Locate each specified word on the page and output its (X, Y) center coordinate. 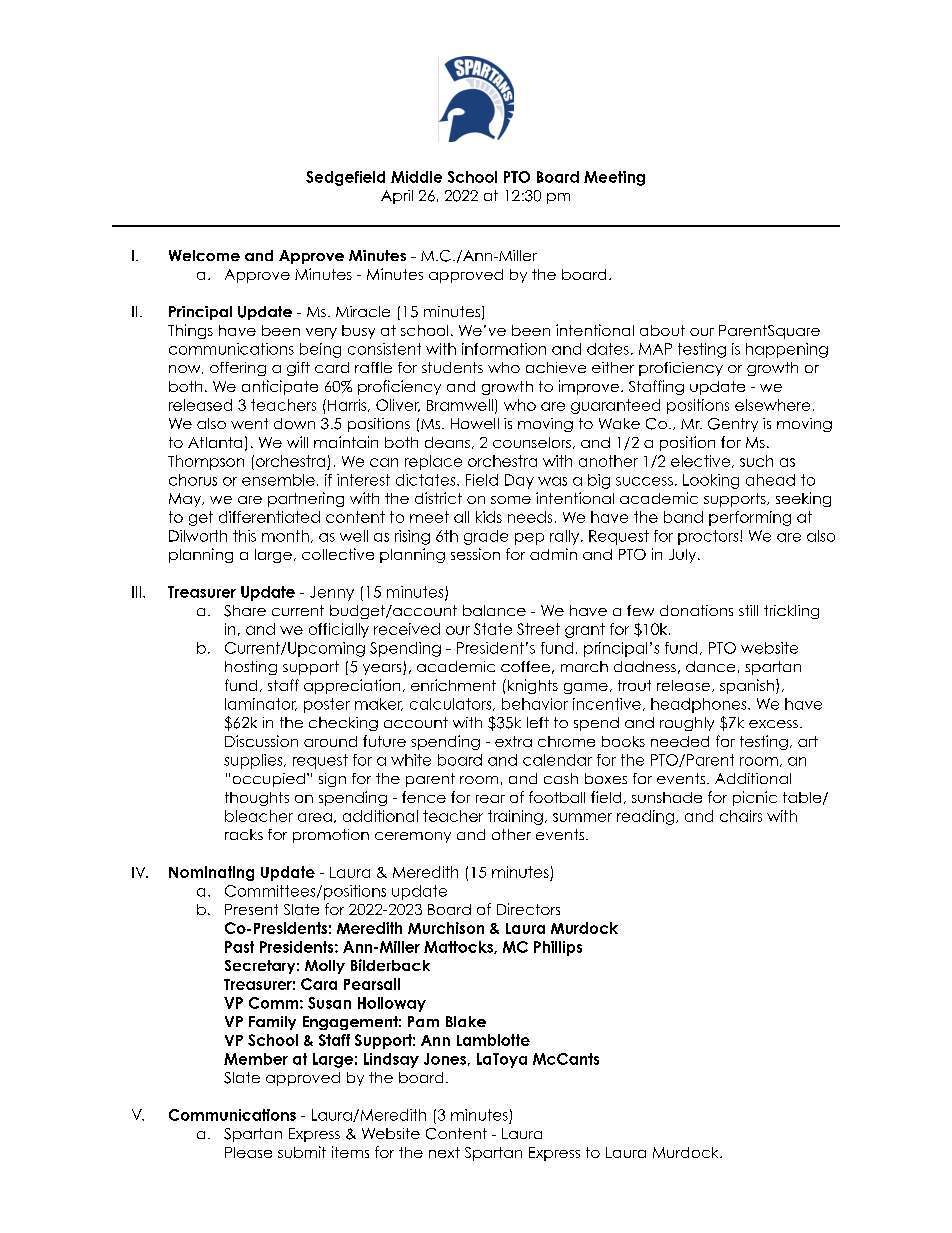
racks (244, 834)
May (186, 500)
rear (490, 799)
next (444, 1152)
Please (248, 1152)
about (662, 330)
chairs (741, 816)
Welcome (204, 255)
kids (489, 517)
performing (750, 518)
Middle (416, 177)
